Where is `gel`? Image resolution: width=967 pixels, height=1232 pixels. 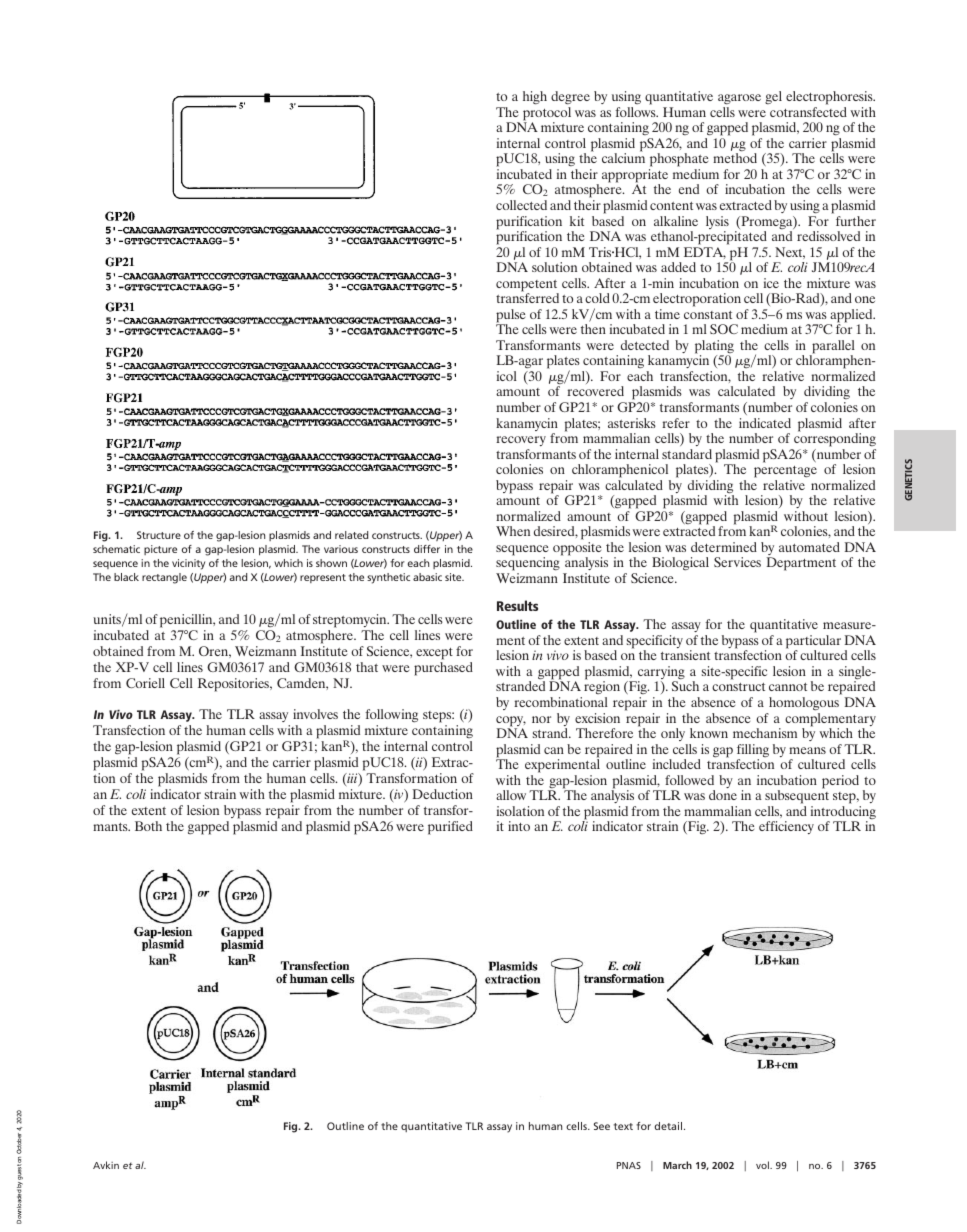 gel is located at coordinates (773, 97).
